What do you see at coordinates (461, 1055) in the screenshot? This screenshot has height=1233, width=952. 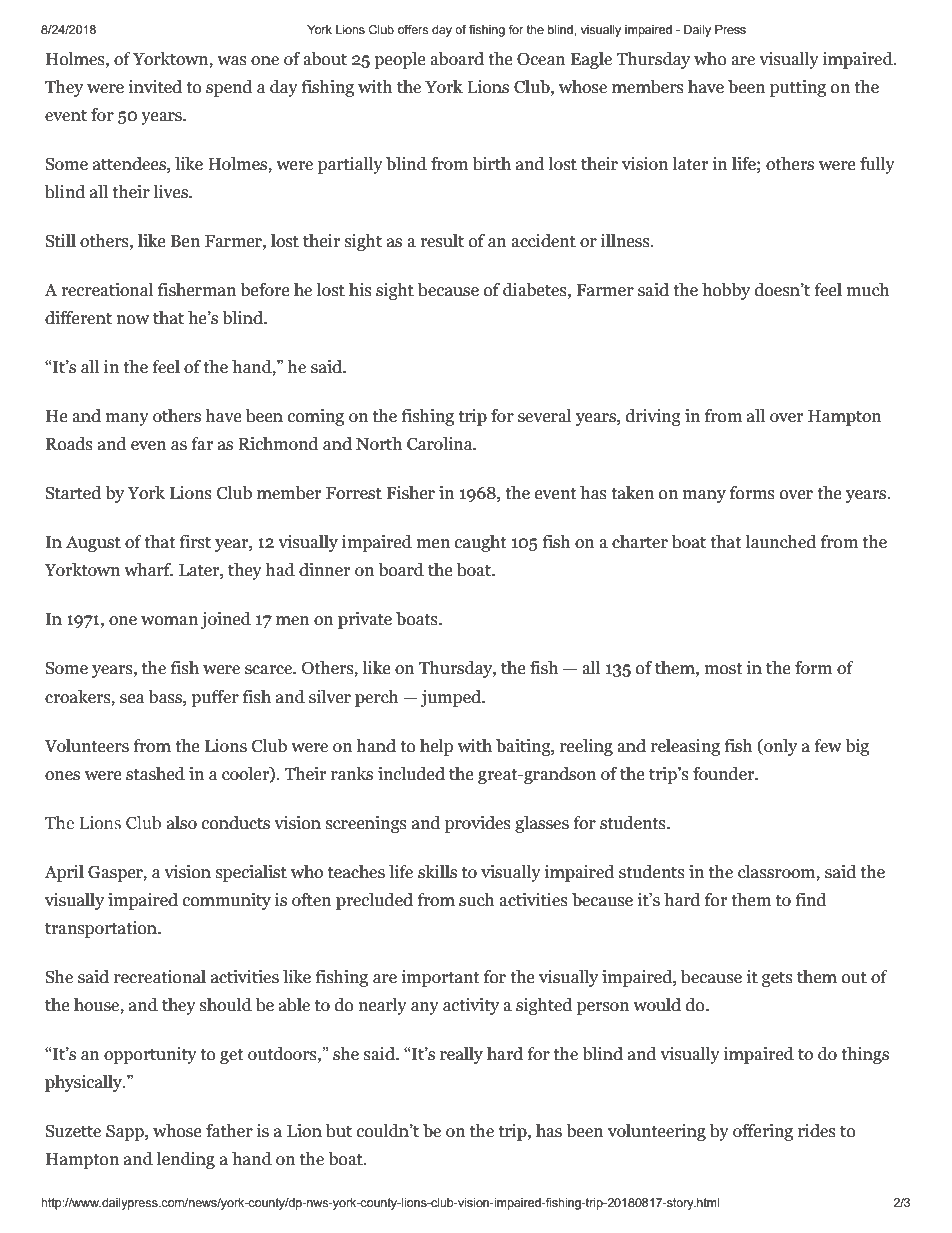 I see `really` at bounding box center [461, 1055].
